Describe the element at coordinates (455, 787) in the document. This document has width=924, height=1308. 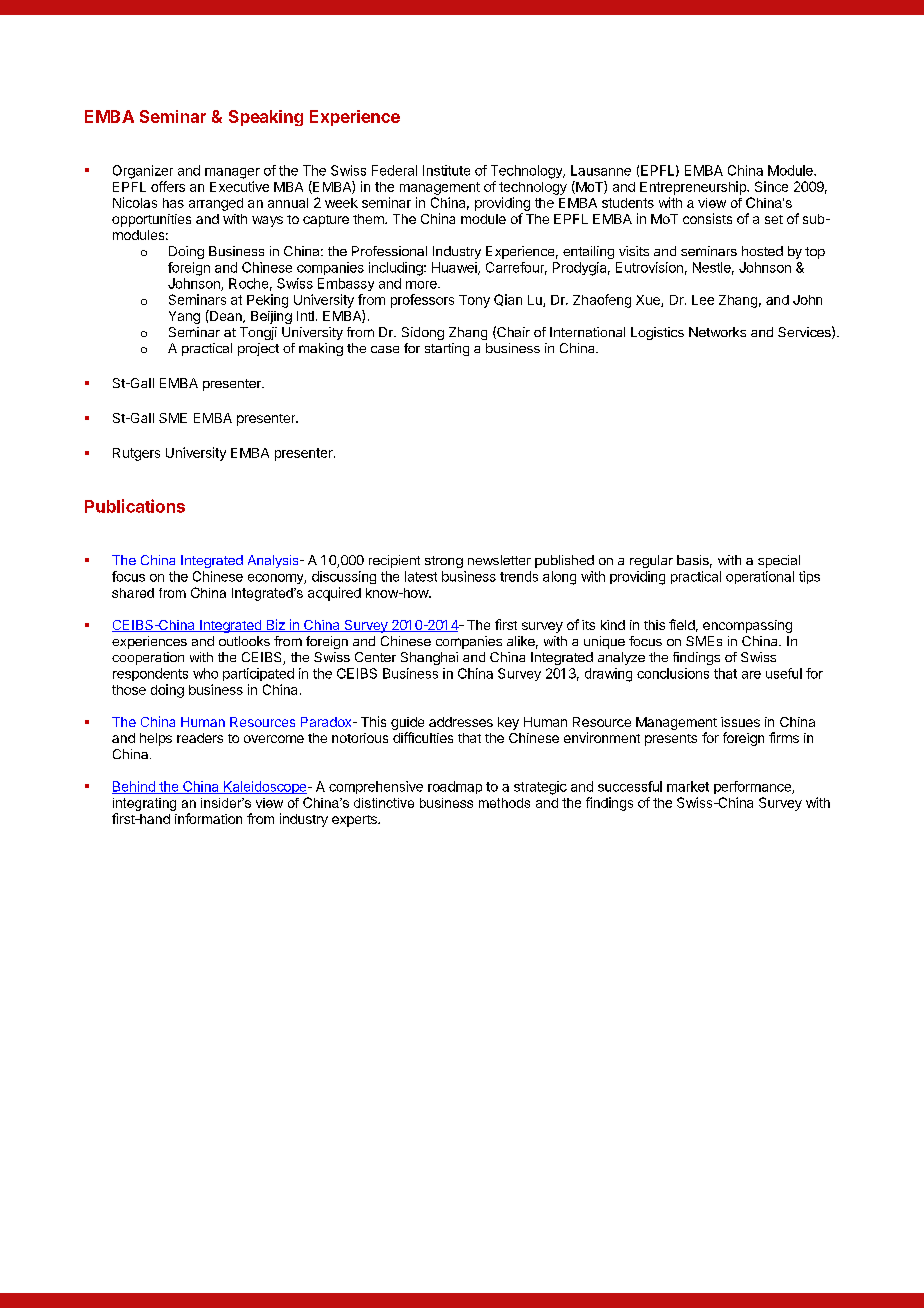
I see `roadmap` at that location.
